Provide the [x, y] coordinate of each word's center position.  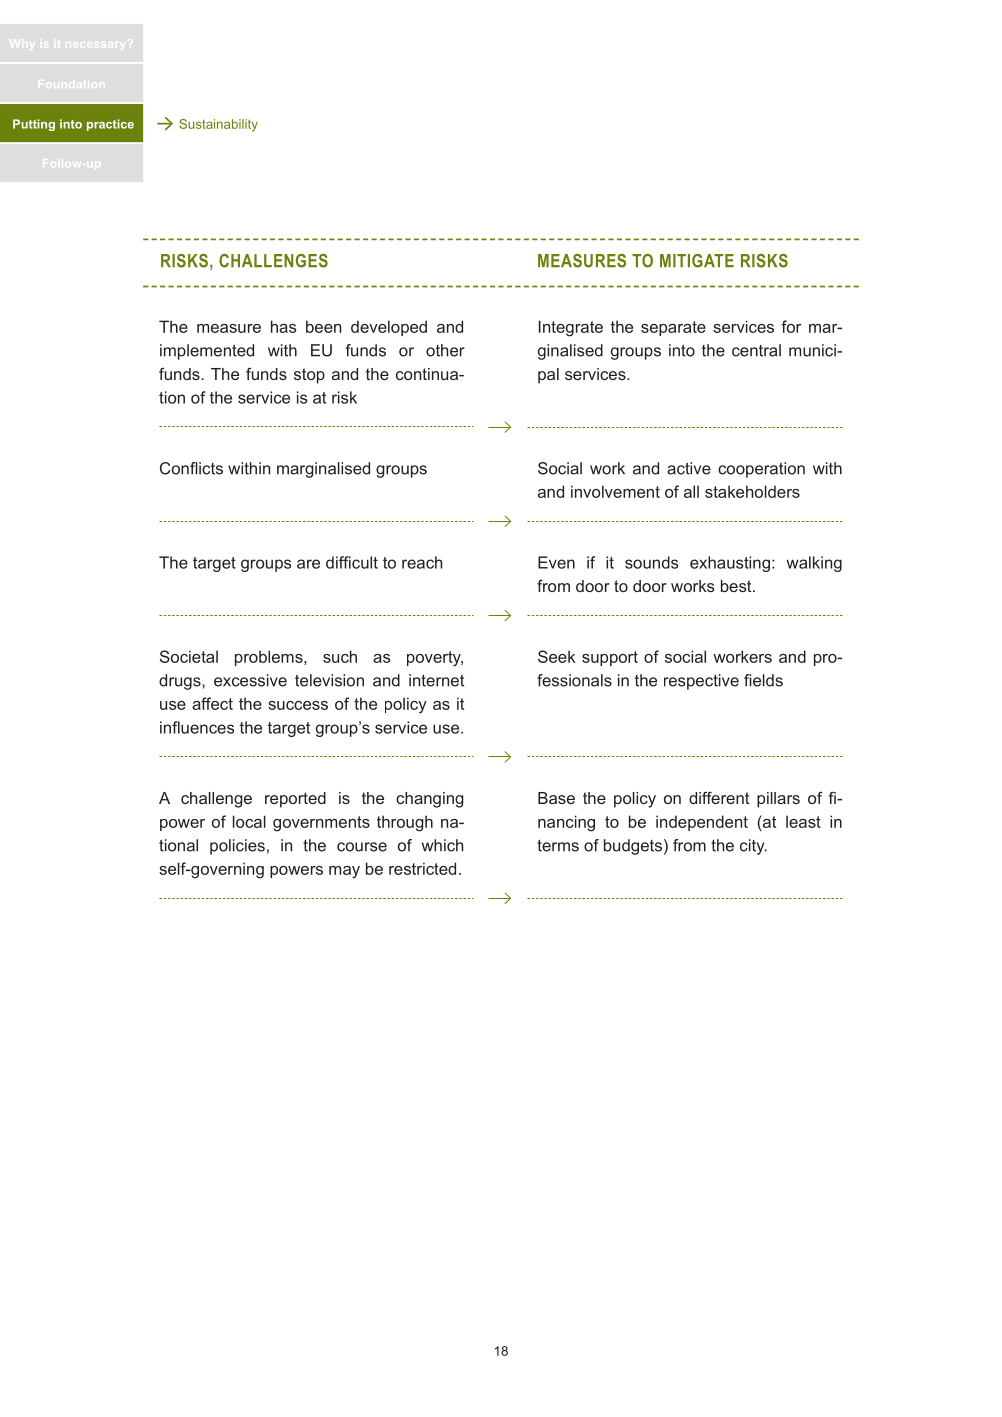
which [443, 845]
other [445, 350]
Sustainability [218, 125]
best [737, 586]
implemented [207, 352]
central [756, 350]
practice [110, 125]
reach [422, 562]
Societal [189, 656]
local [249, 821]
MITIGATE [697, 261]
